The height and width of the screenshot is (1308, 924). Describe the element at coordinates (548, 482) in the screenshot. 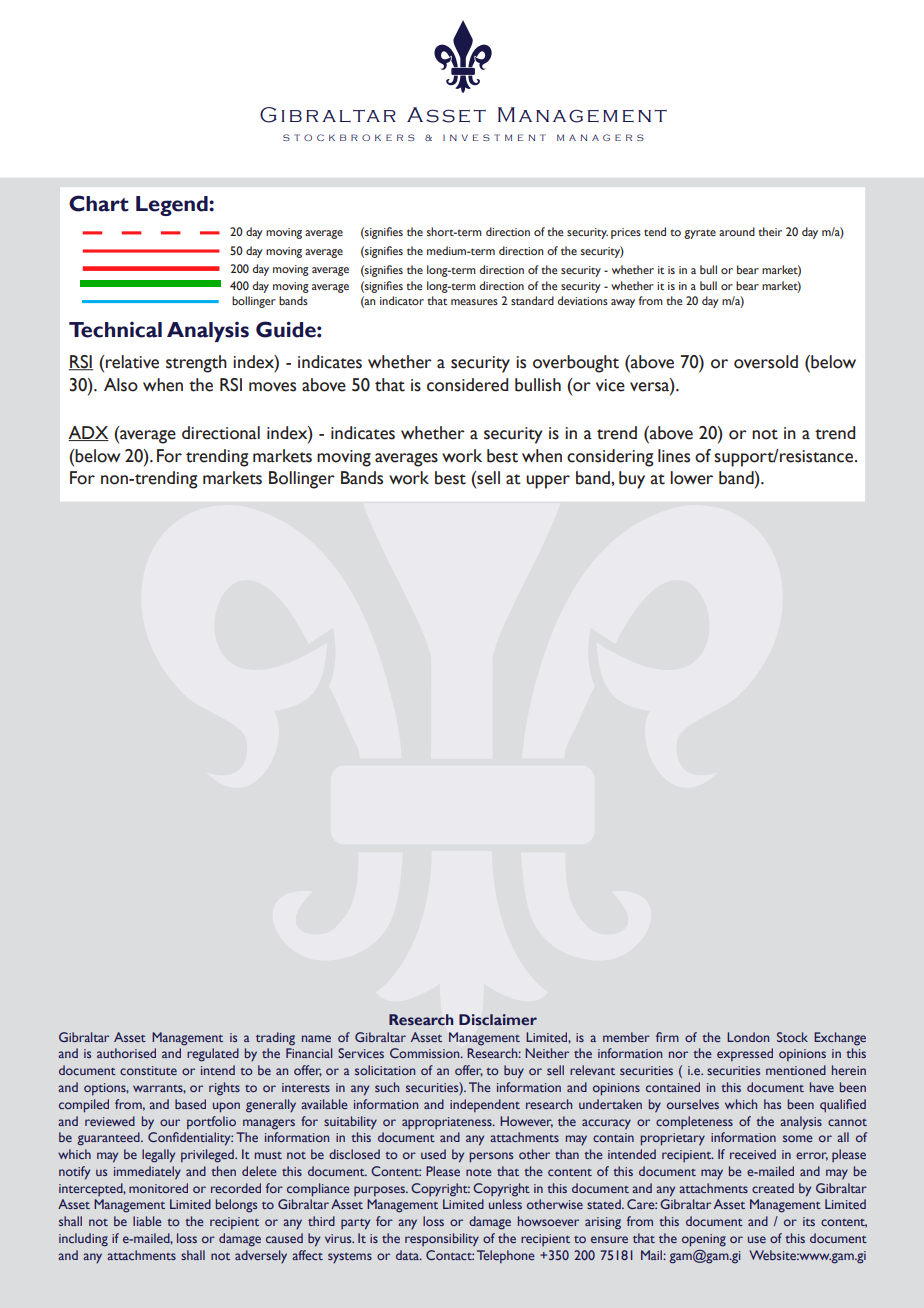

I see `upper` at that location.
